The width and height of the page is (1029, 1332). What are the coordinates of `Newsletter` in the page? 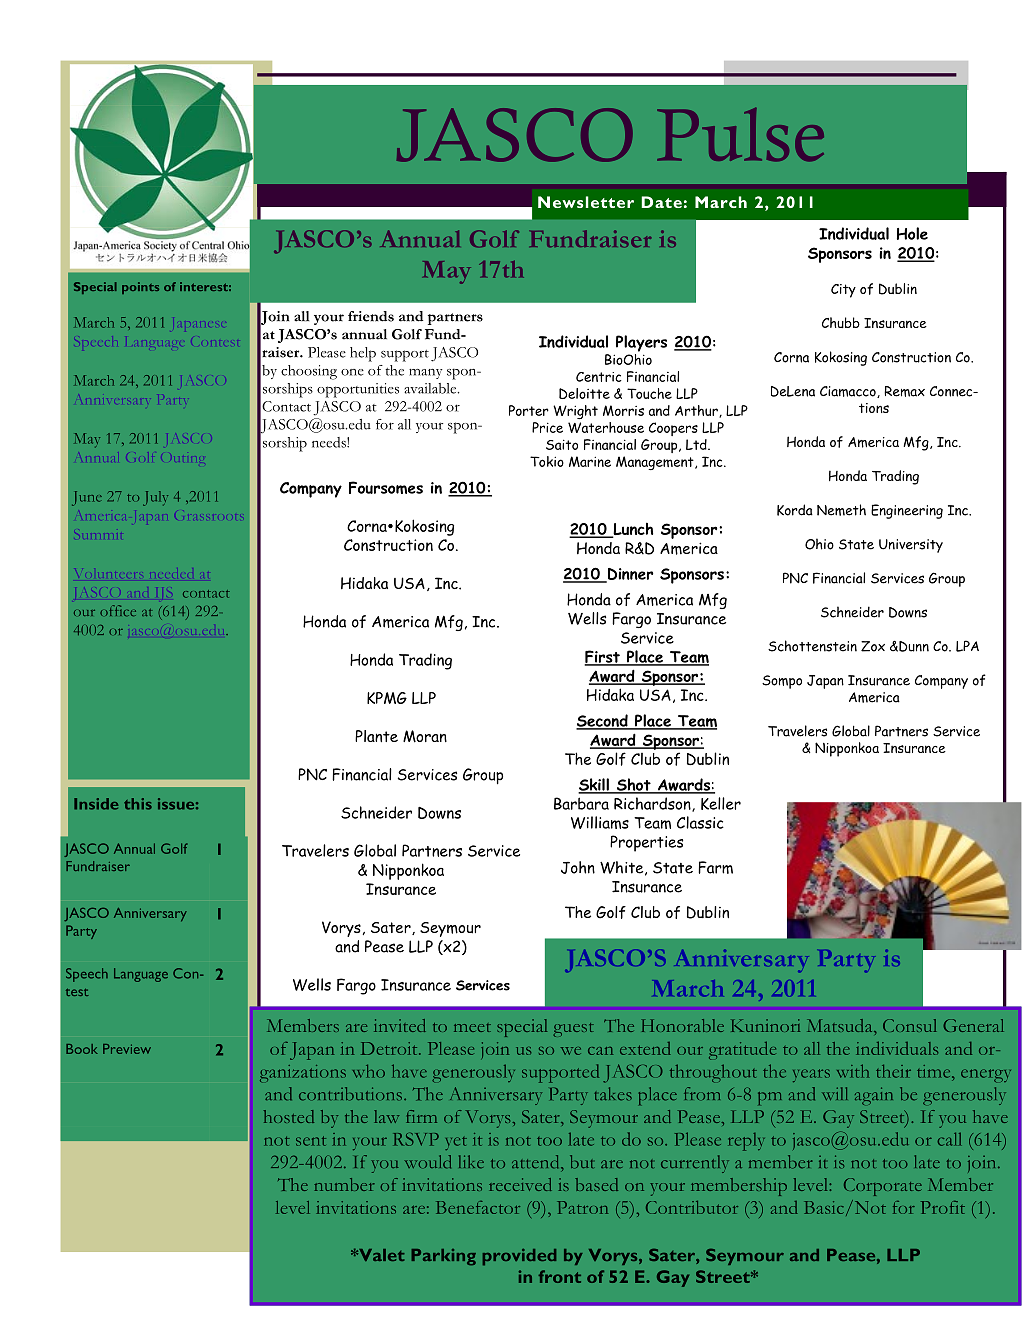 It's located at (586, 202).
